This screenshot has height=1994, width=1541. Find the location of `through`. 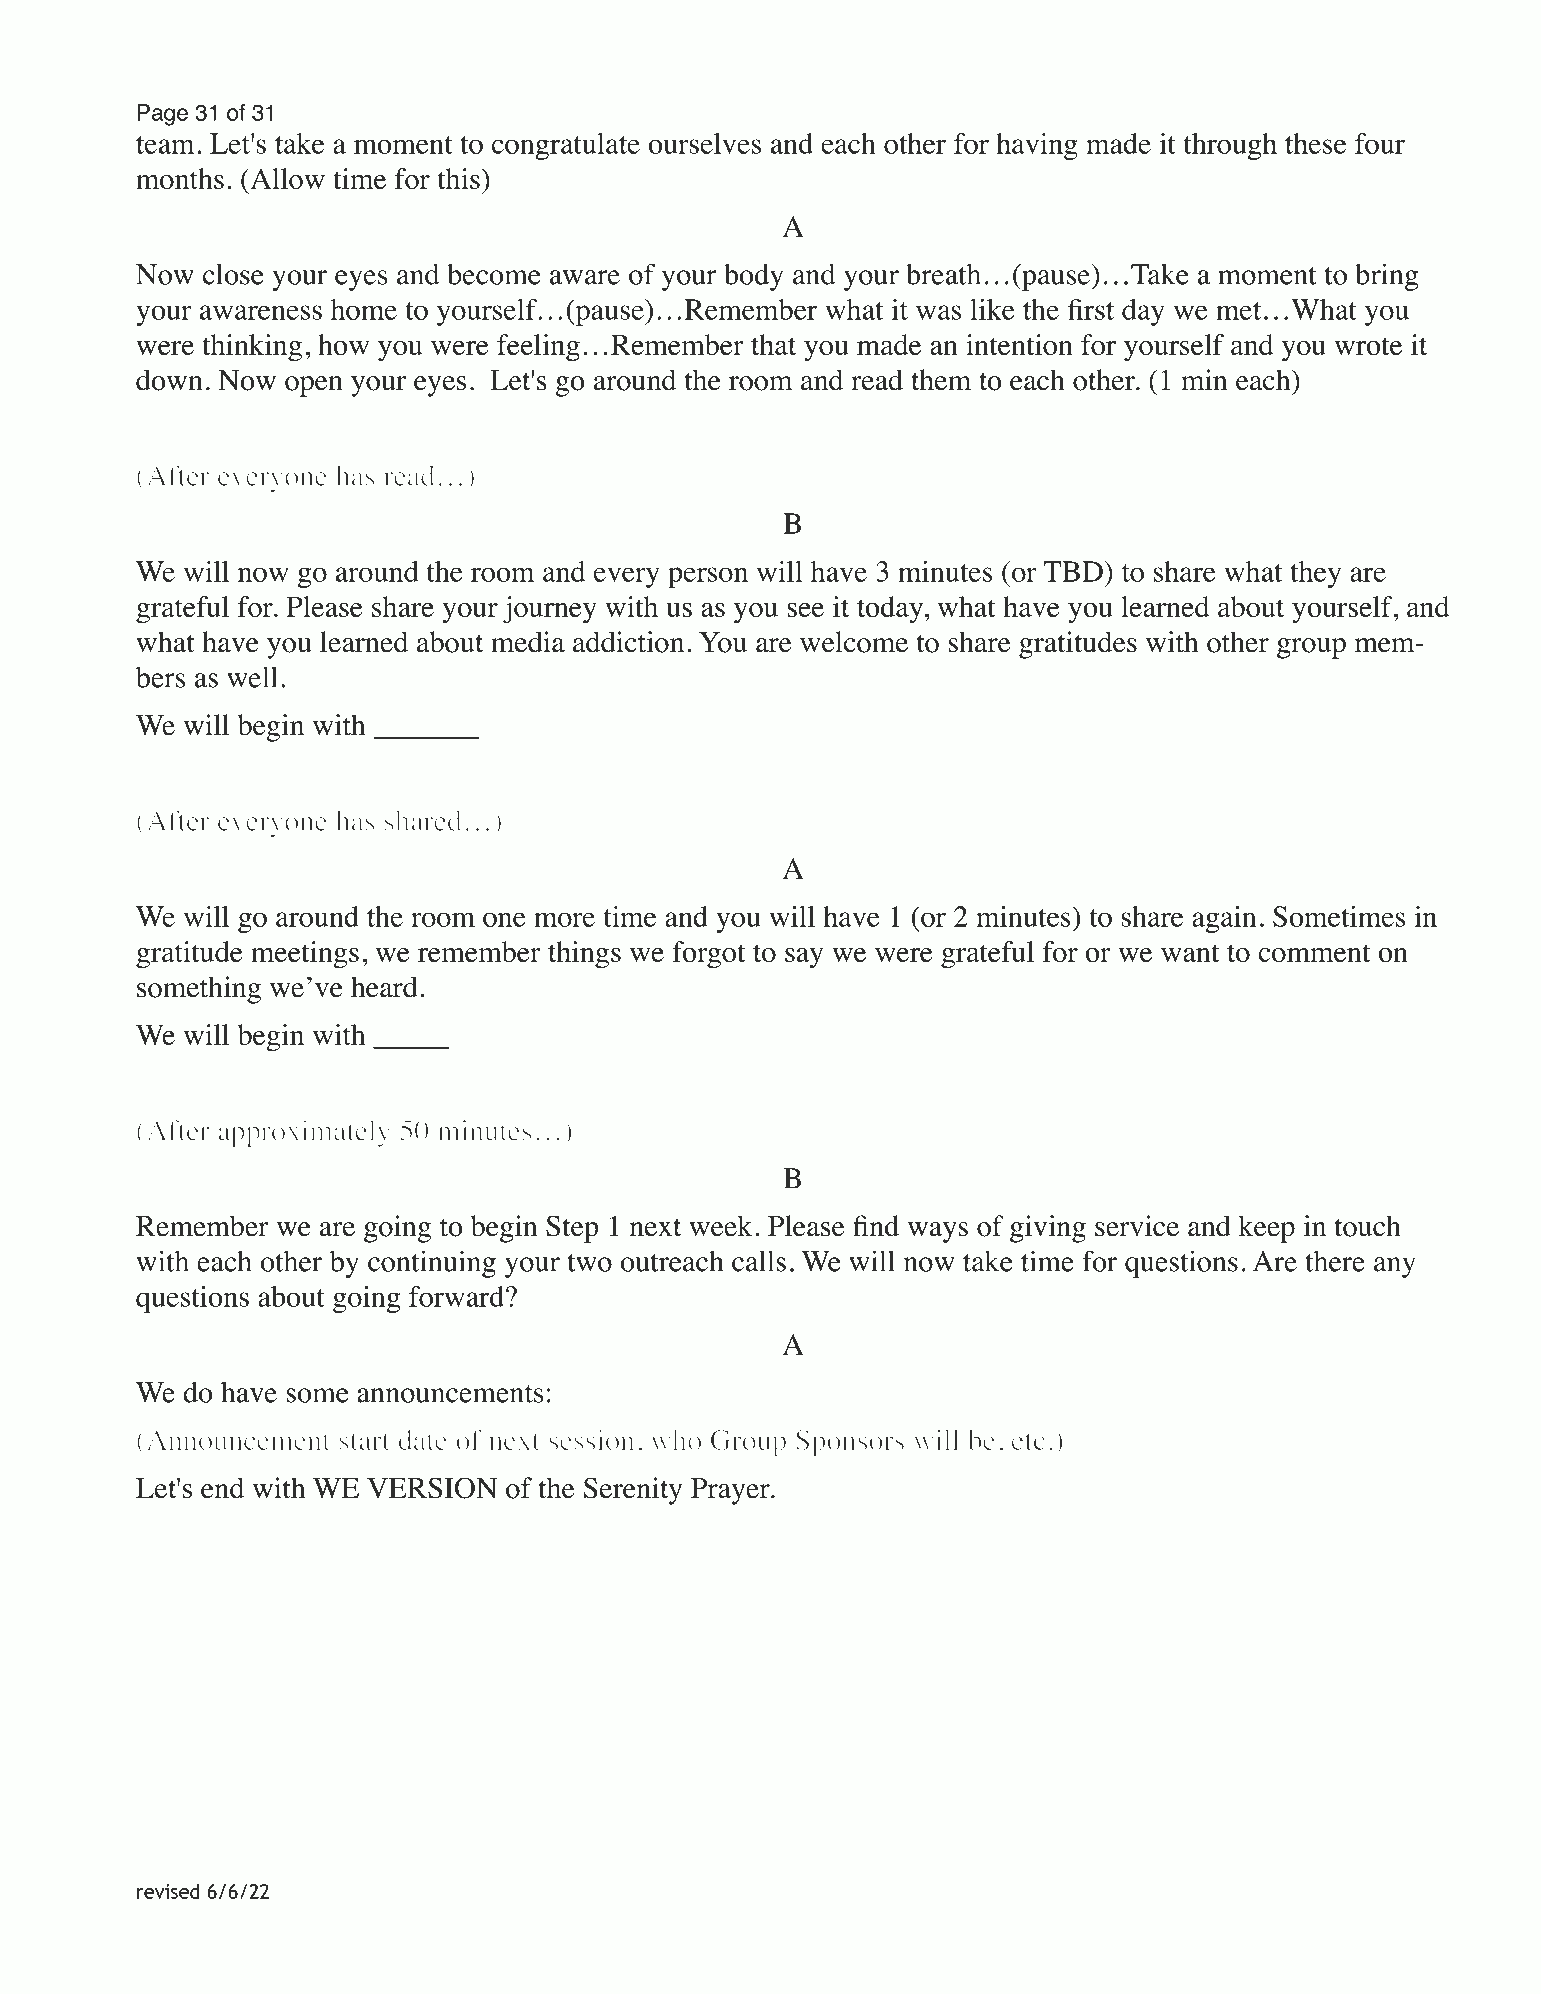

through is located at coordinates (1230, 146).
